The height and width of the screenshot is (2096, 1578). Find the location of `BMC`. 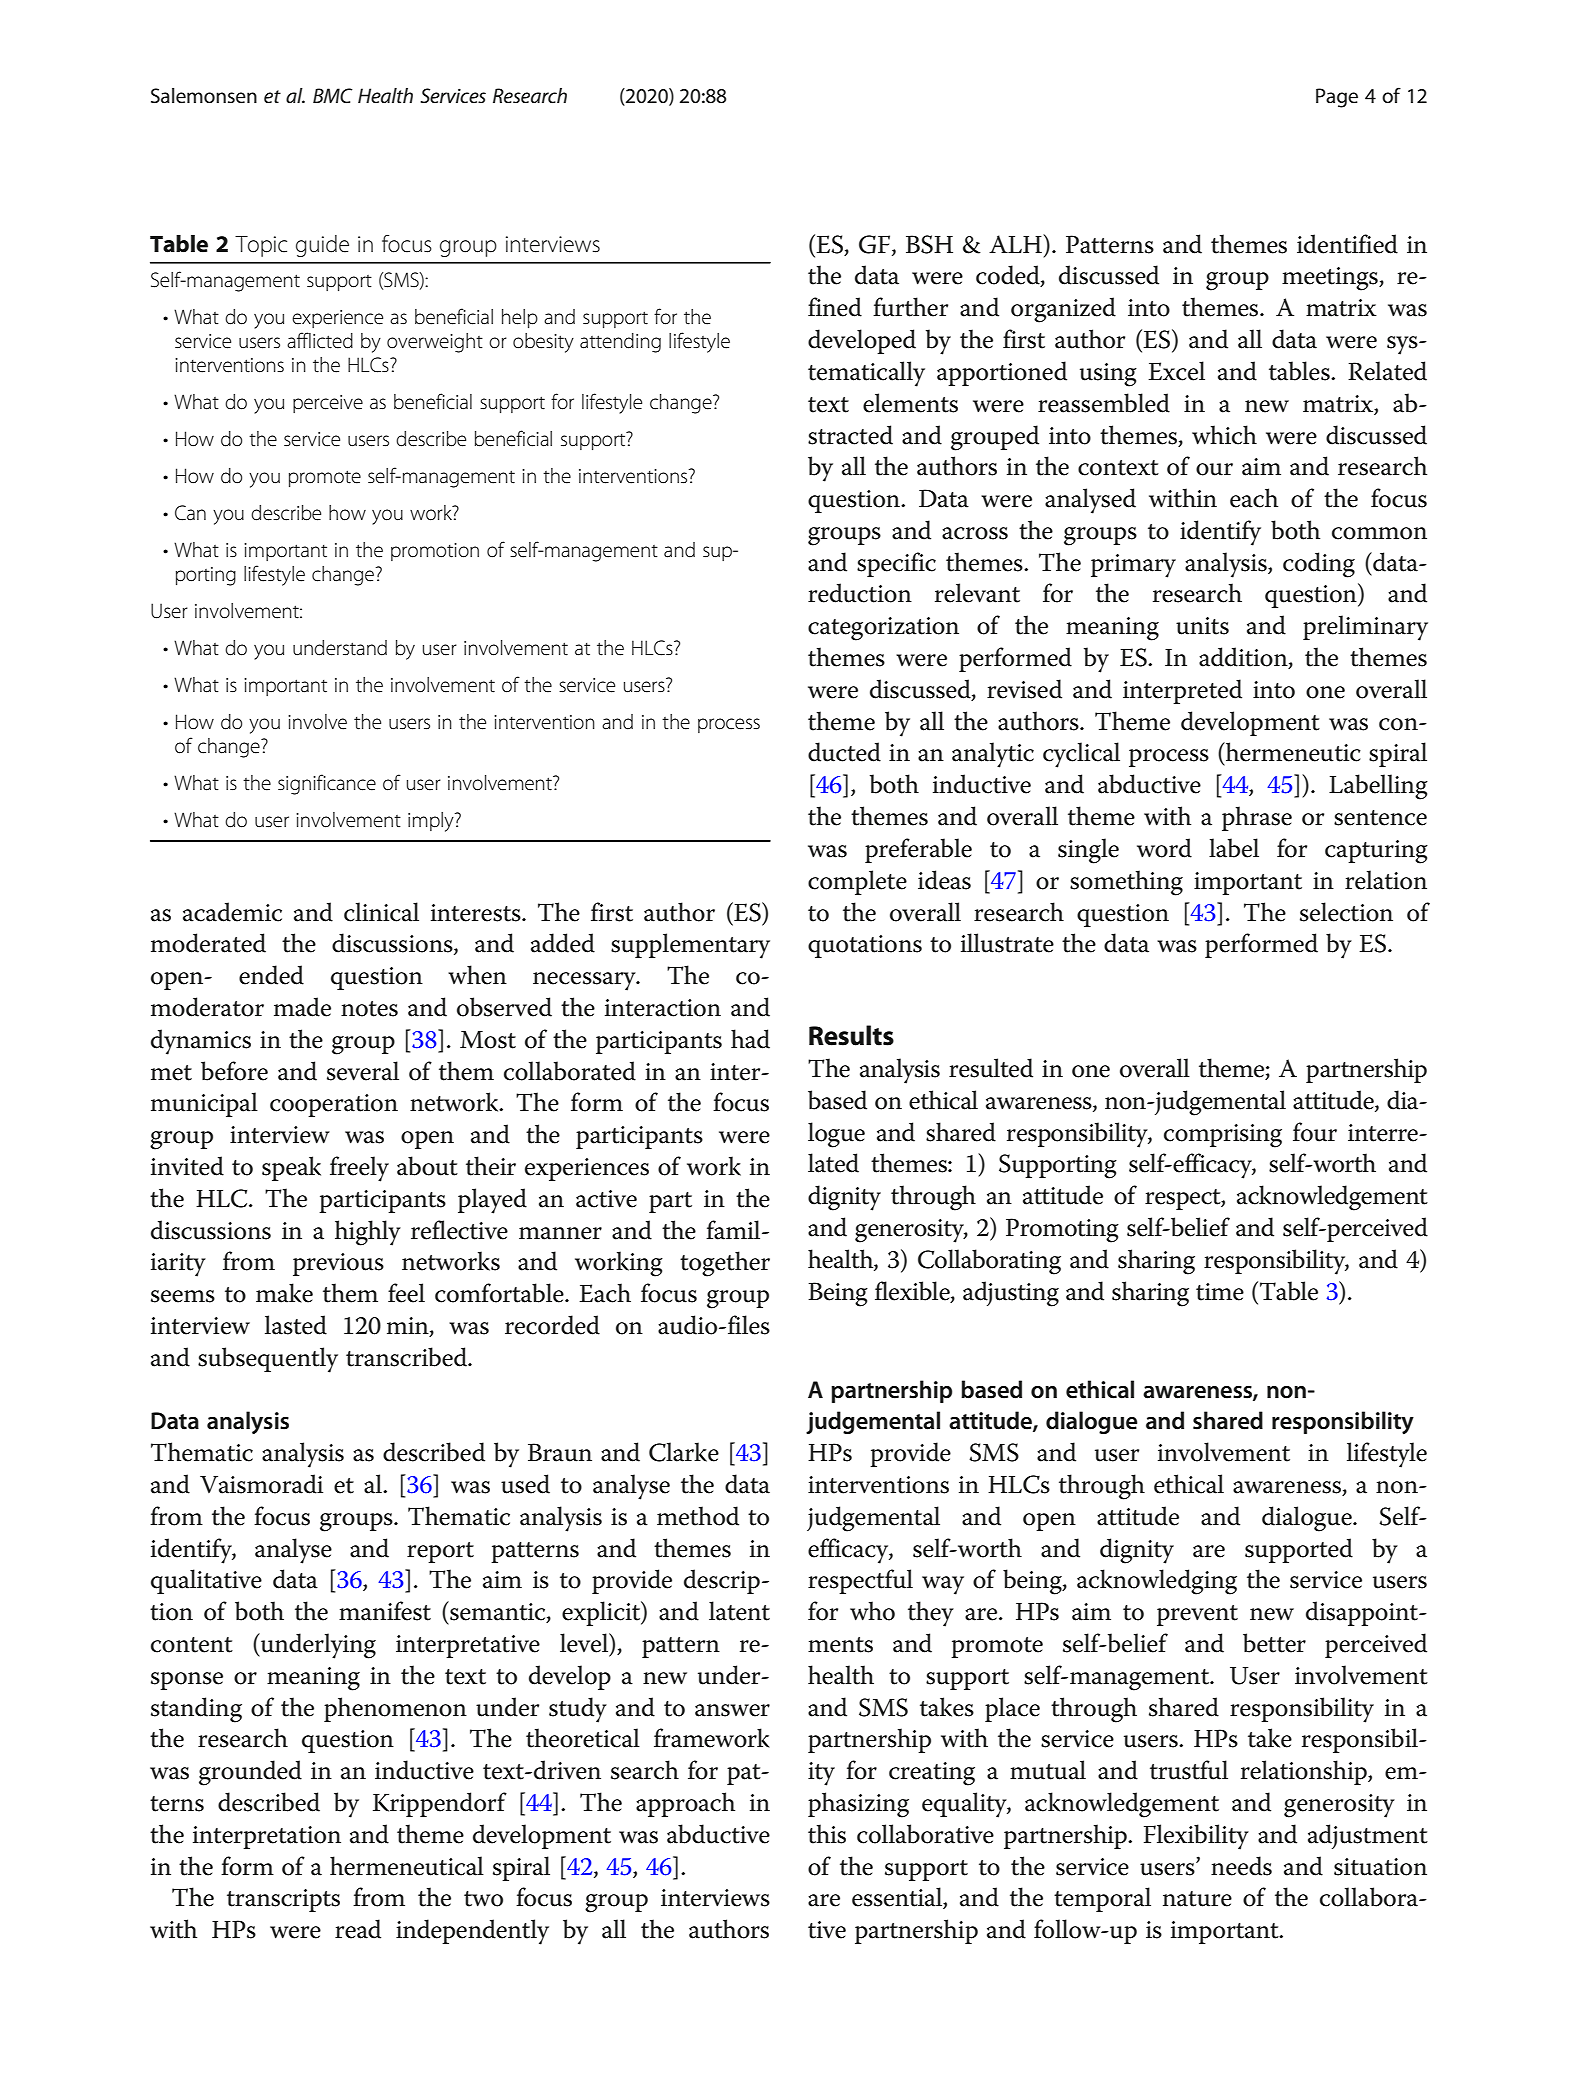

BMC is located at coordinates (333, 96).
